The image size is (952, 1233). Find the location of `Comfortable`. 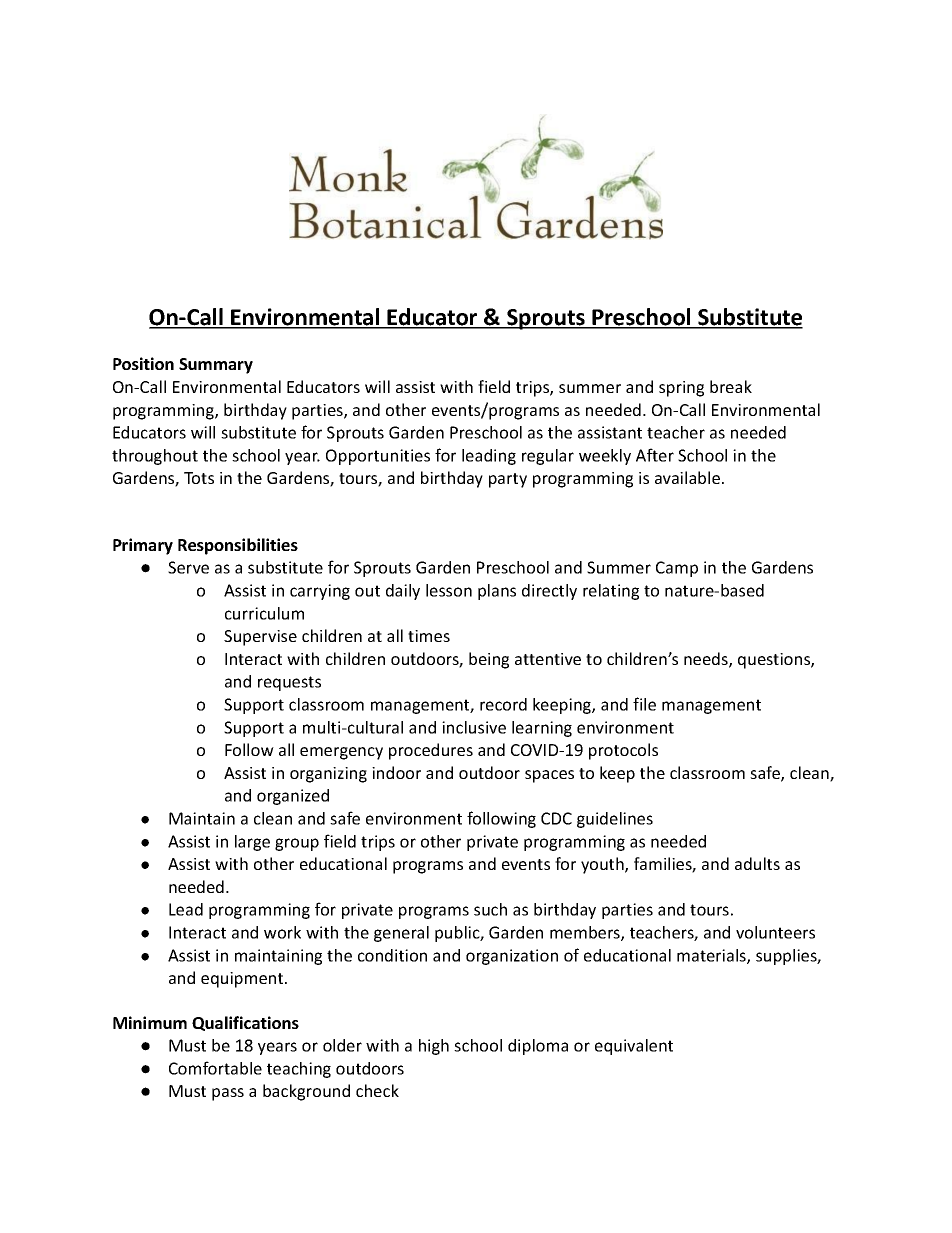

Comfortable is located at coordinates (215, 1068).
